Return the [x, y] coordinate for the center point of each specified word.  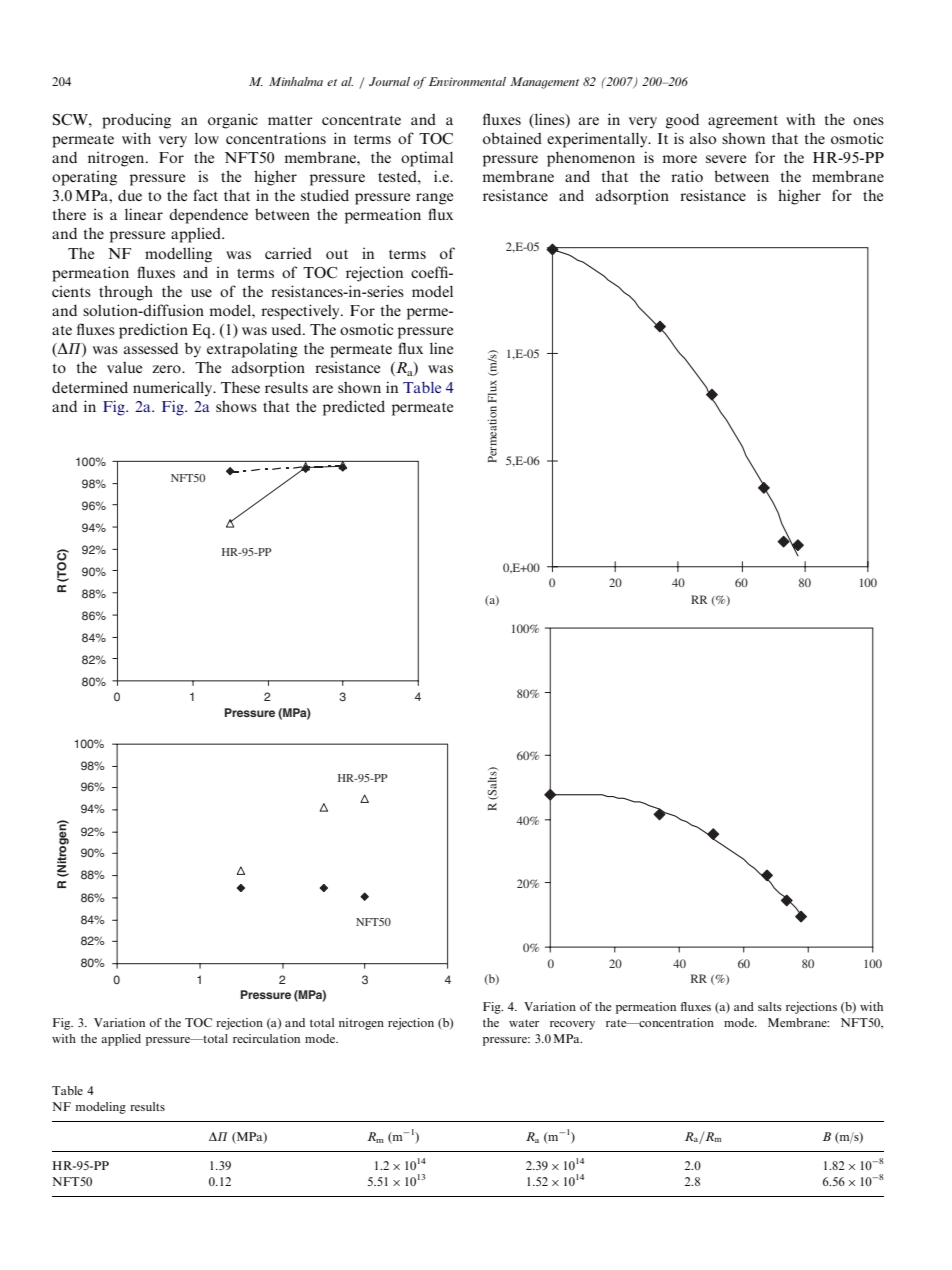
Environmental [467, 81]
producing [136, 121]
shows [236, 406]
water [524, 1023]
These [240, 387]
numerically [174, 389]
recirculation [266, 1038]
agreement [743, 122]
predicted [354, 408]
